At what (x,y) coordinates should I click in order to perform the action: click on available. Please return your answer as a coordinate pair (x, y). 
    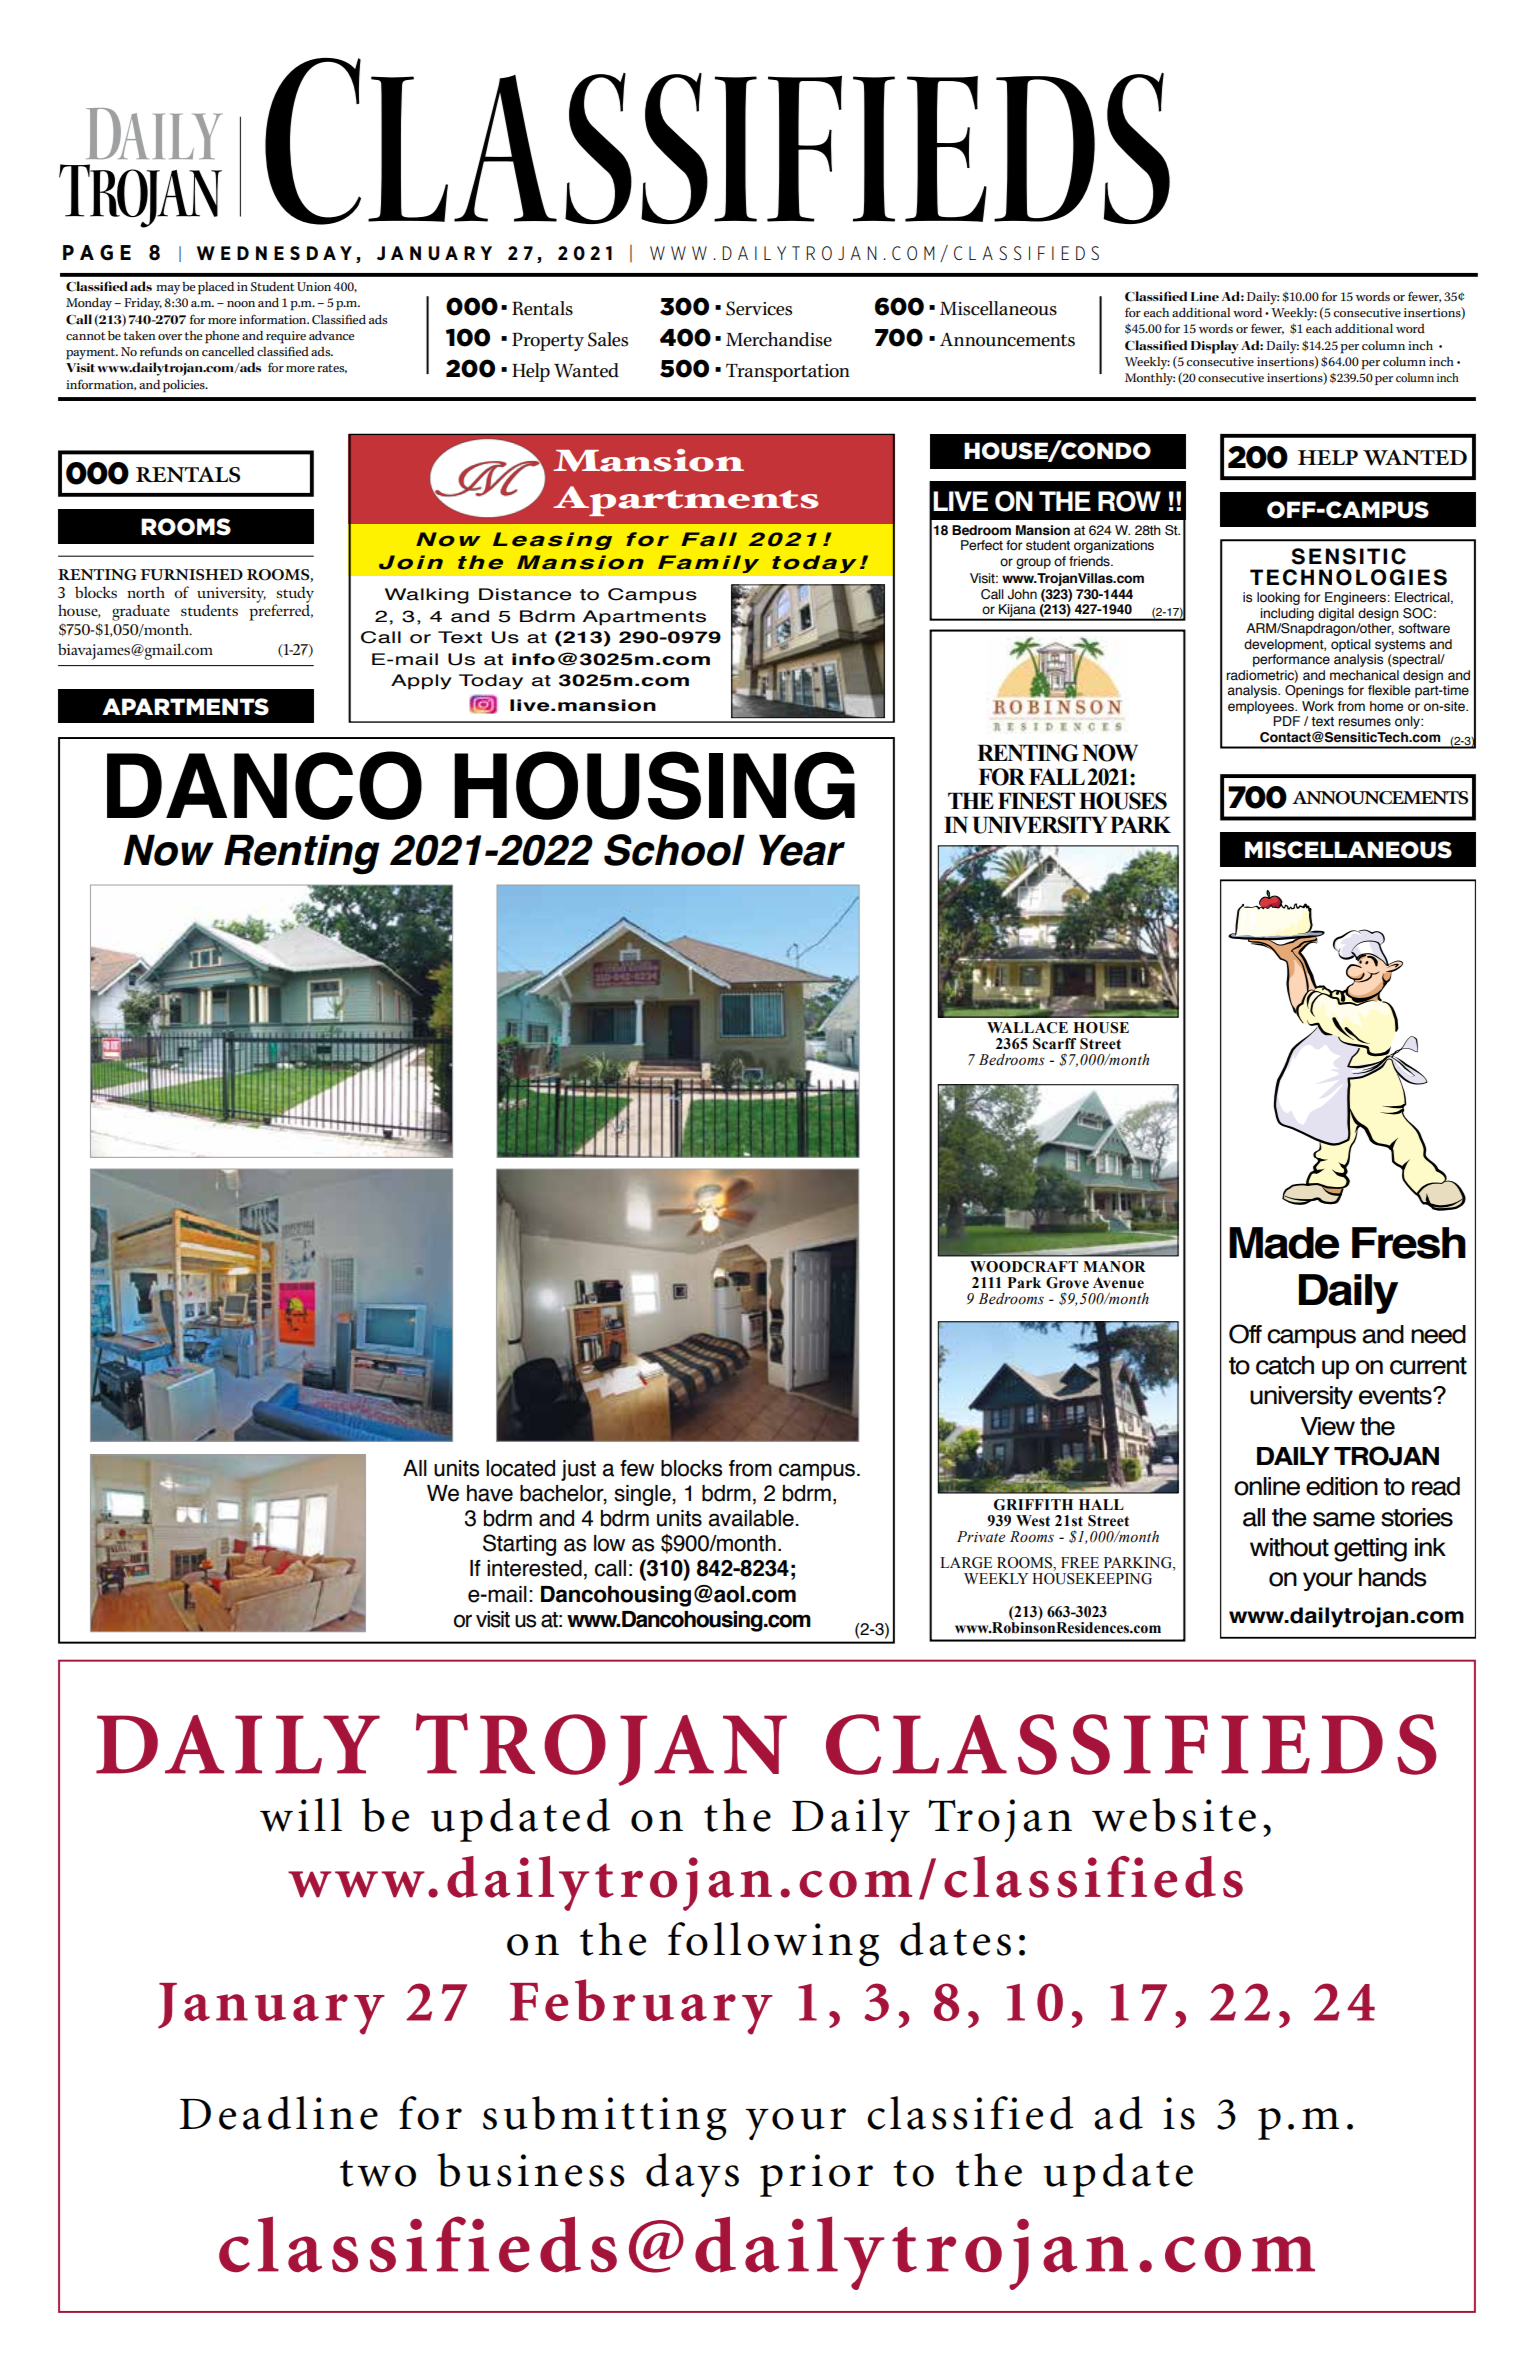
    Looking at the image, I should click on (752, 1518).
